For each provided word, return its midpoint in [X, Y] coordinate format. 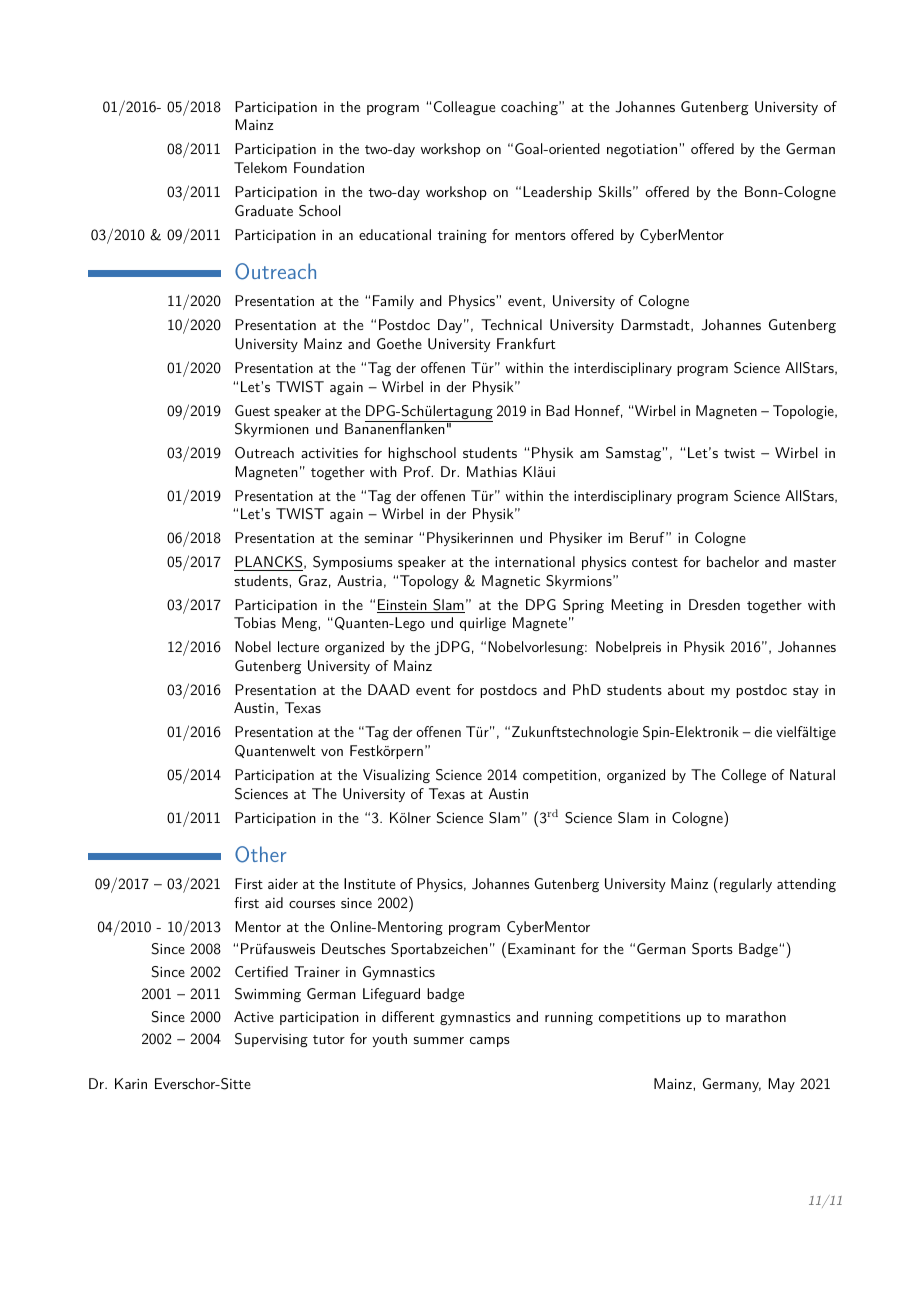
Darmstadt [656, 325]
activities [329, 453]
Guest [252, 410]
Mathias [492, 471]
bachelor [733, 561]
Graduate [264, 210]
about [686, 689]
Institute [369, 883]
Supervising [271, 1040]
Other [260, 854]
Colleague [464, 108]
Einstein [403, 606]
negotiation [642, 150]
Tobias [255, 622]
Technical [511, 324]
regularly [744, 885]
